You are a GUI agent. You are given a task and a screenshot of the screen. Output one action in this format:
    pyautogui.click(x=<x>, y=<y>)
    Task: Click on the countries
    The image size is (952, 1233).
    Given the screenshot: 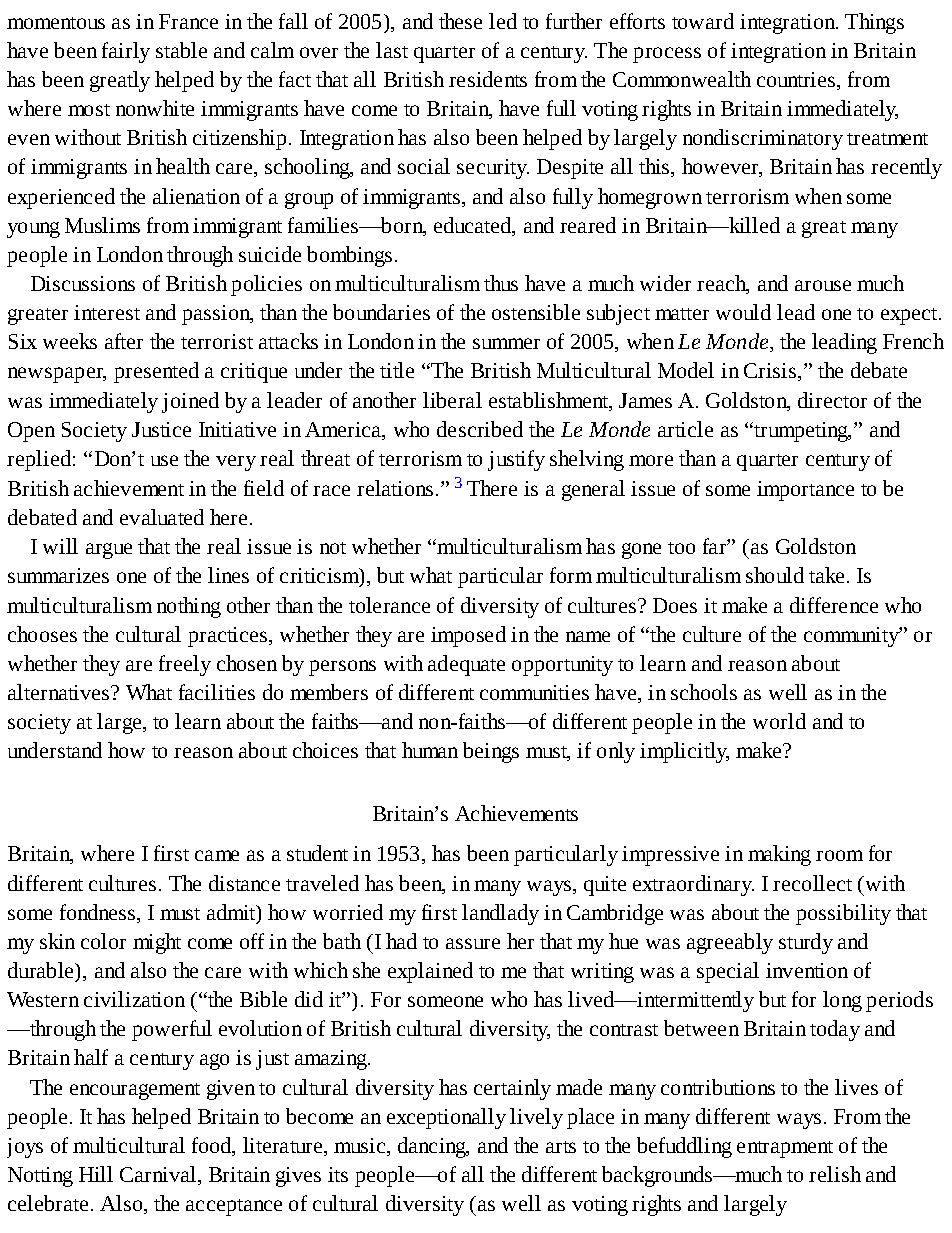 What is the action you would take?
    pyautogui.click(x=797, y=81)
